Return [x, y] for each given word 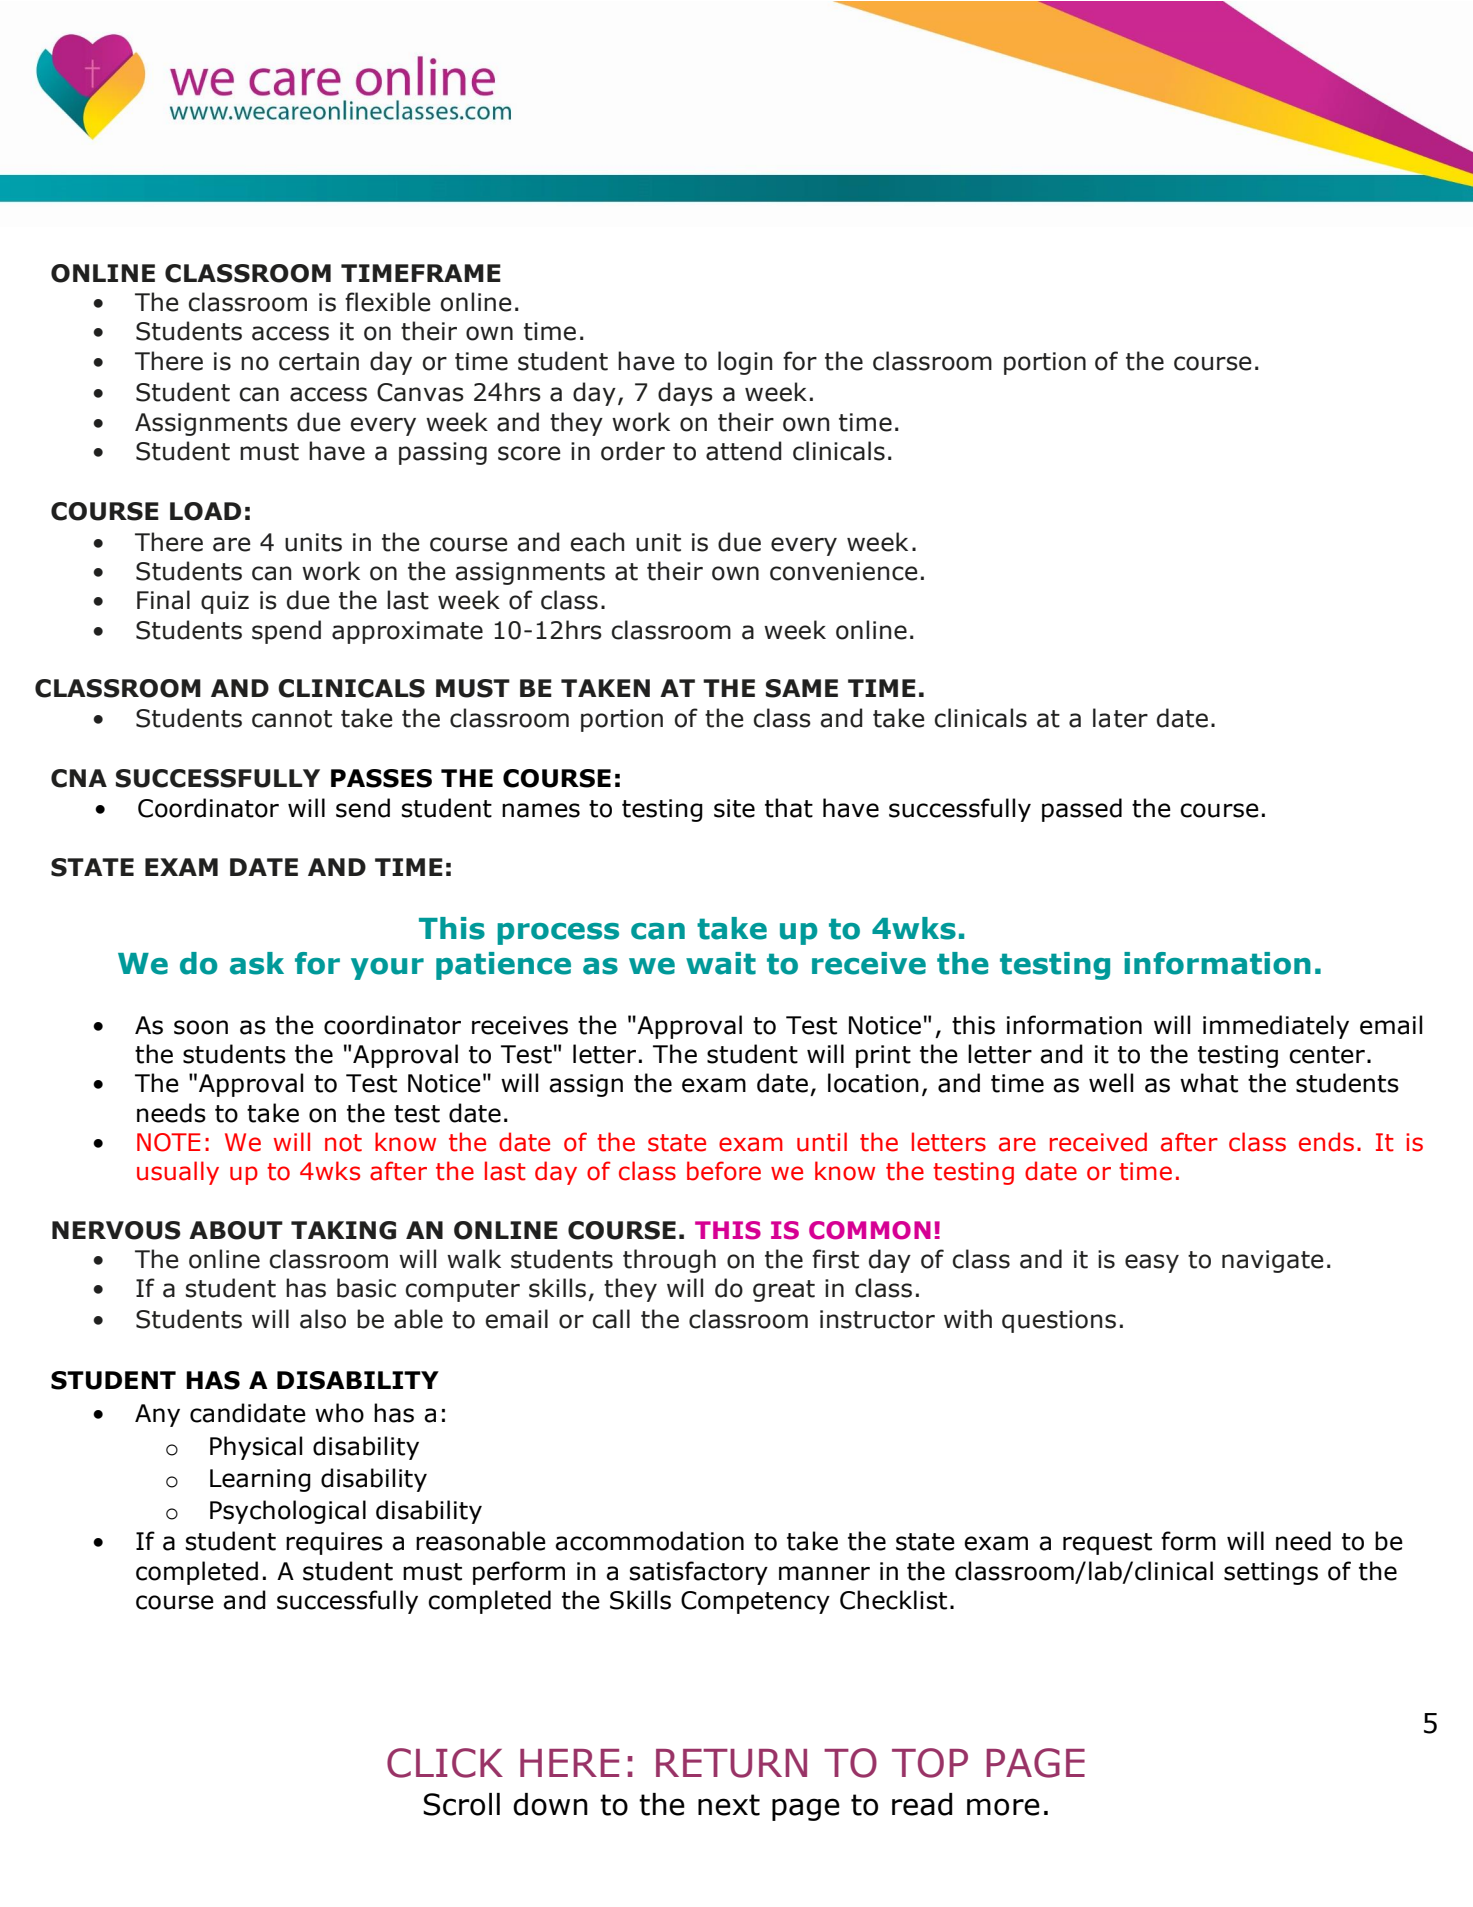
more [1003, 1807]
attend [744, 451]
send [363, 808]
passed [1082, 810]
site [734, 808]
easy [1152, 1263]
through [669, 1261]
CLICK [445, 1763]
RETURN [731, 1763]
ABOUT [236, 1230]
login [745, 363]
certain [319, 361]
